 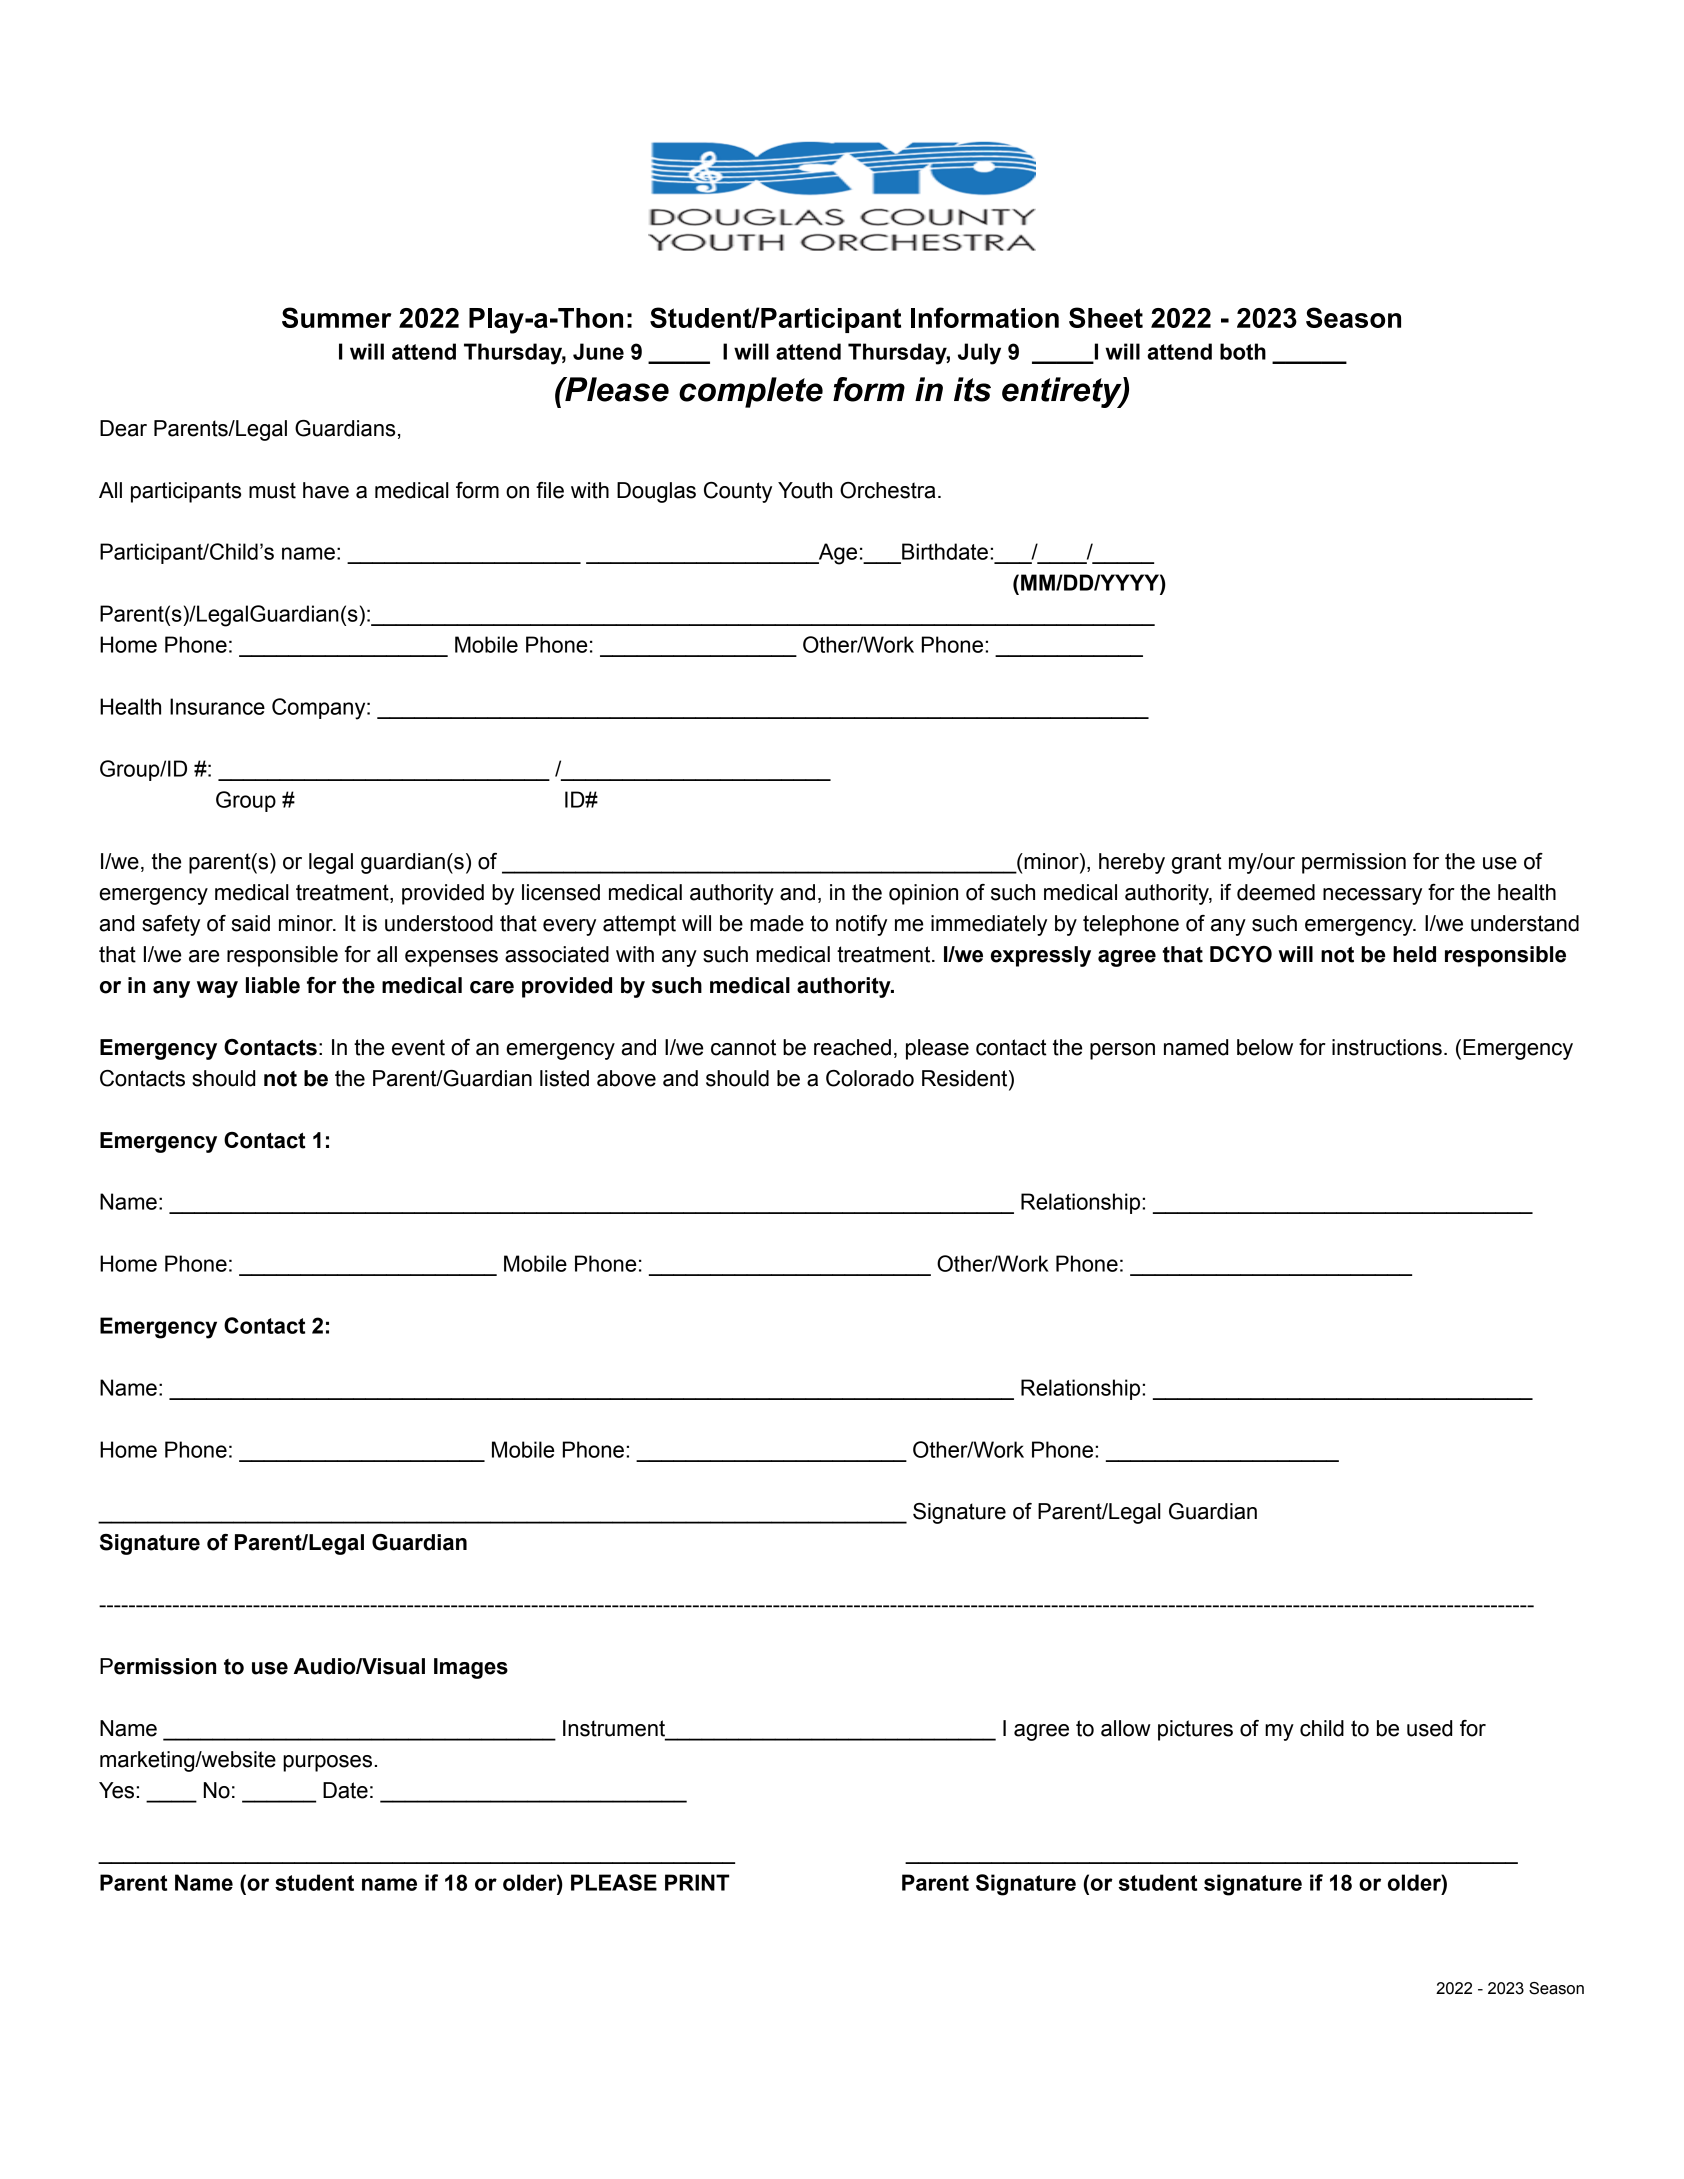 What do you see at coordinates (1197, 863) in the screenshot?
I see `grant` at bounding box center [1197, 863].
